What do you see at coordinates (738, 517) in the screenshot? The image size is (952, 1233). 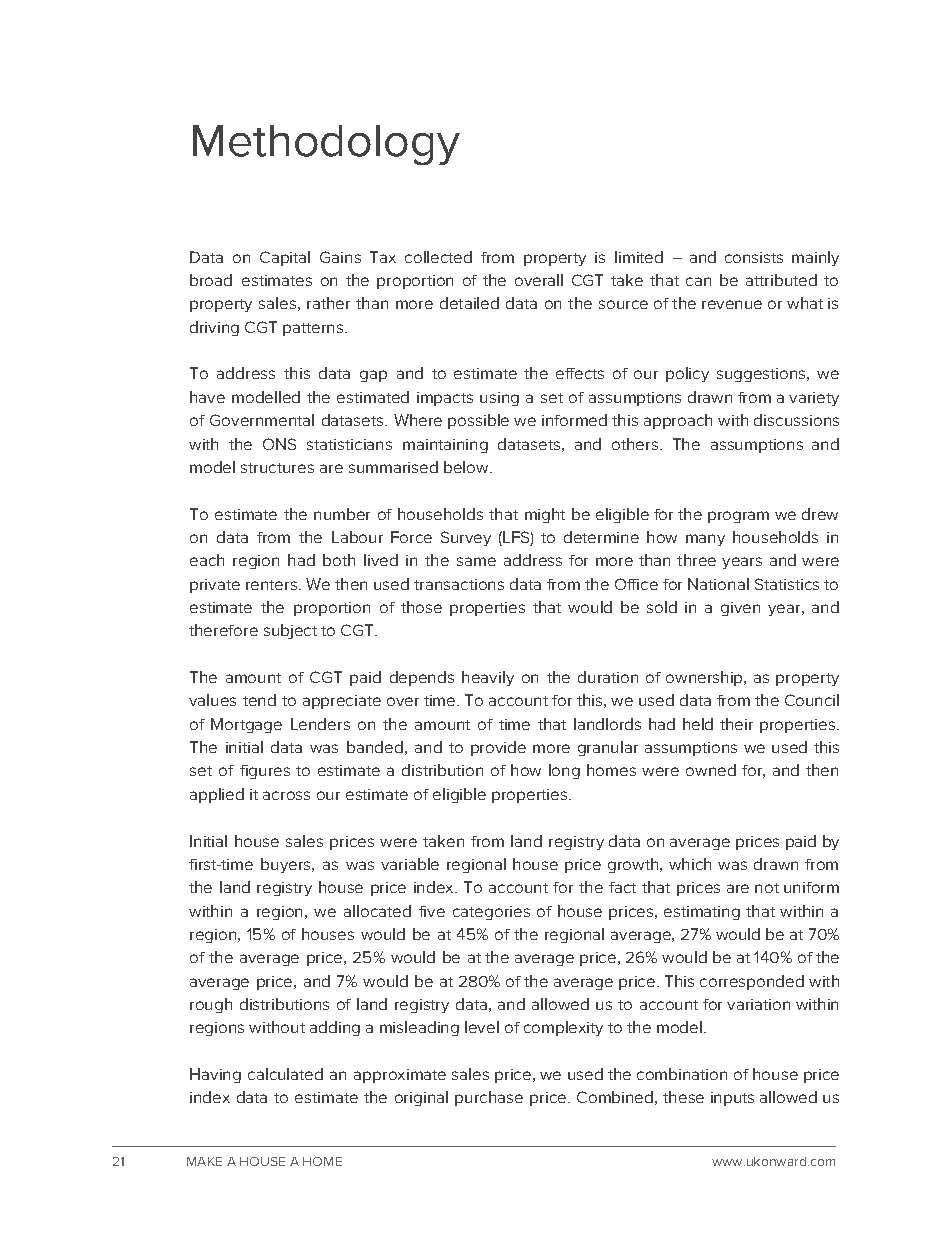 I see `program` at bounding box center [738, 517].
